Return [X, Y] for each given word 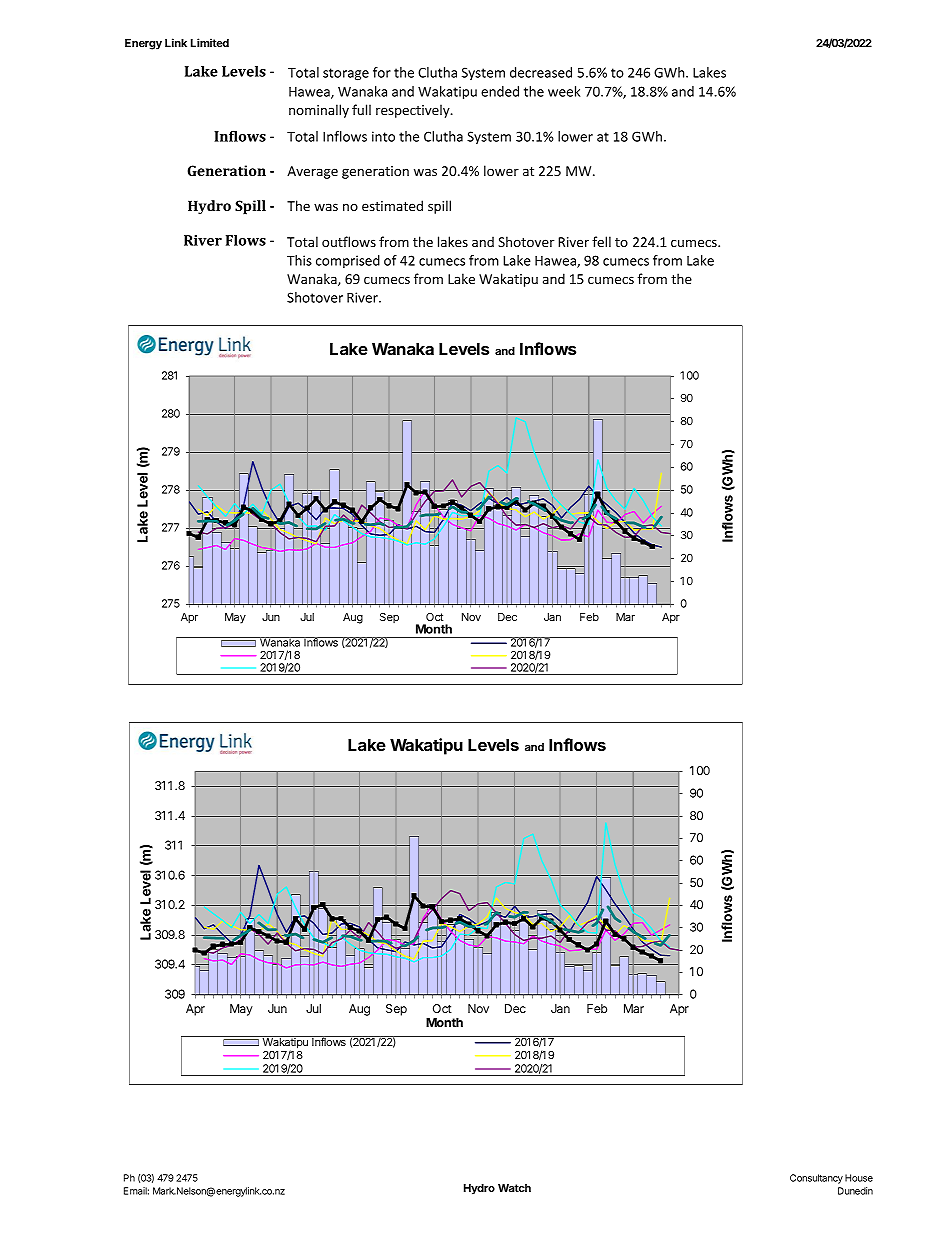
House [859, 1178]
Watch [514, 1188]
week [564, 91]
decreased [541, 72]
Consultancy [816, 1179]
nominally [319, 111]
